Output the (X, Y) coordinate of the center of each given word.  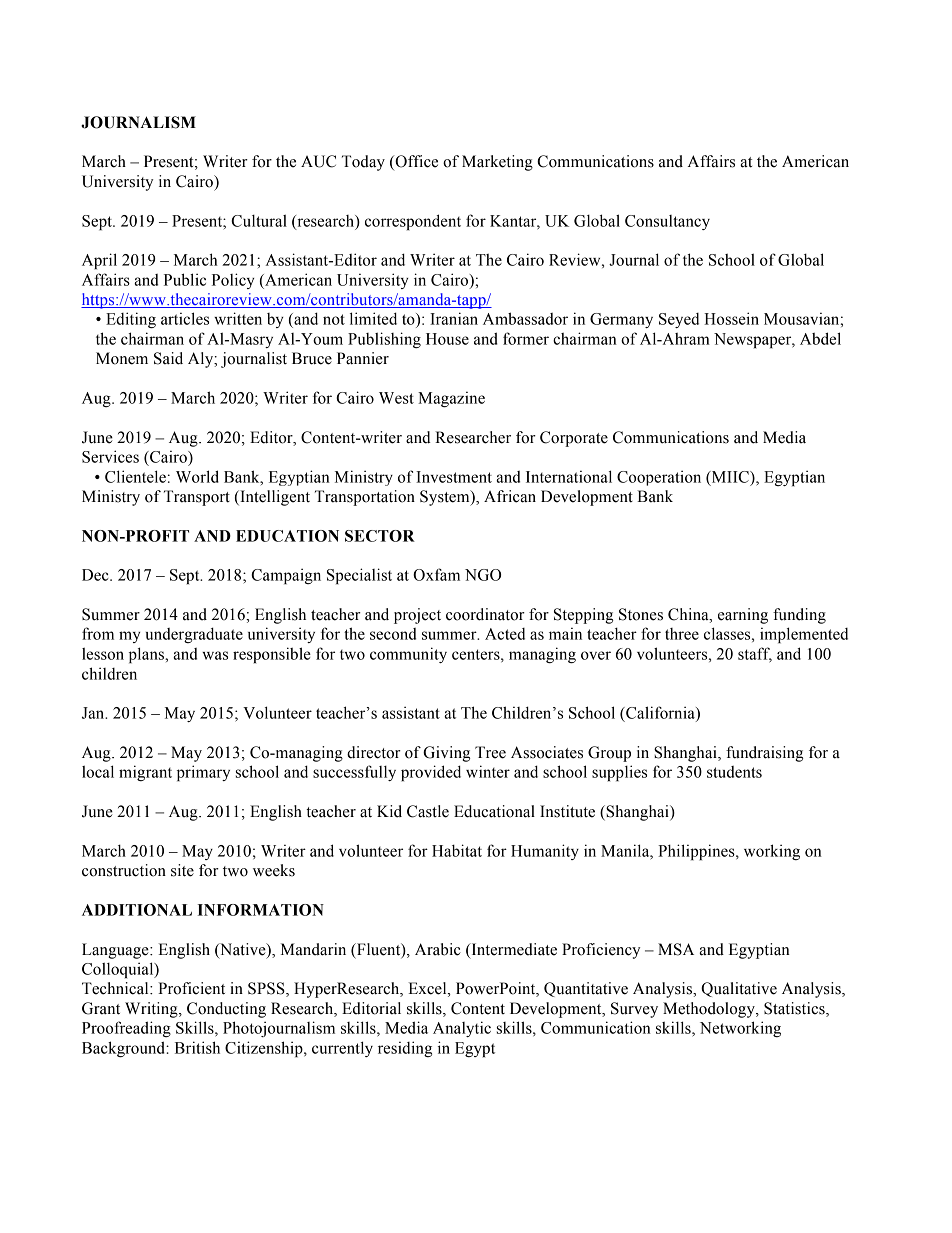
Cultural (259, 220)
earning (743, 616)
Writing (152, 1010)
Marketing (497, 163)
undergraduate (194, 635)
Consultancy (667, 222)
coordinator (485, 614)
